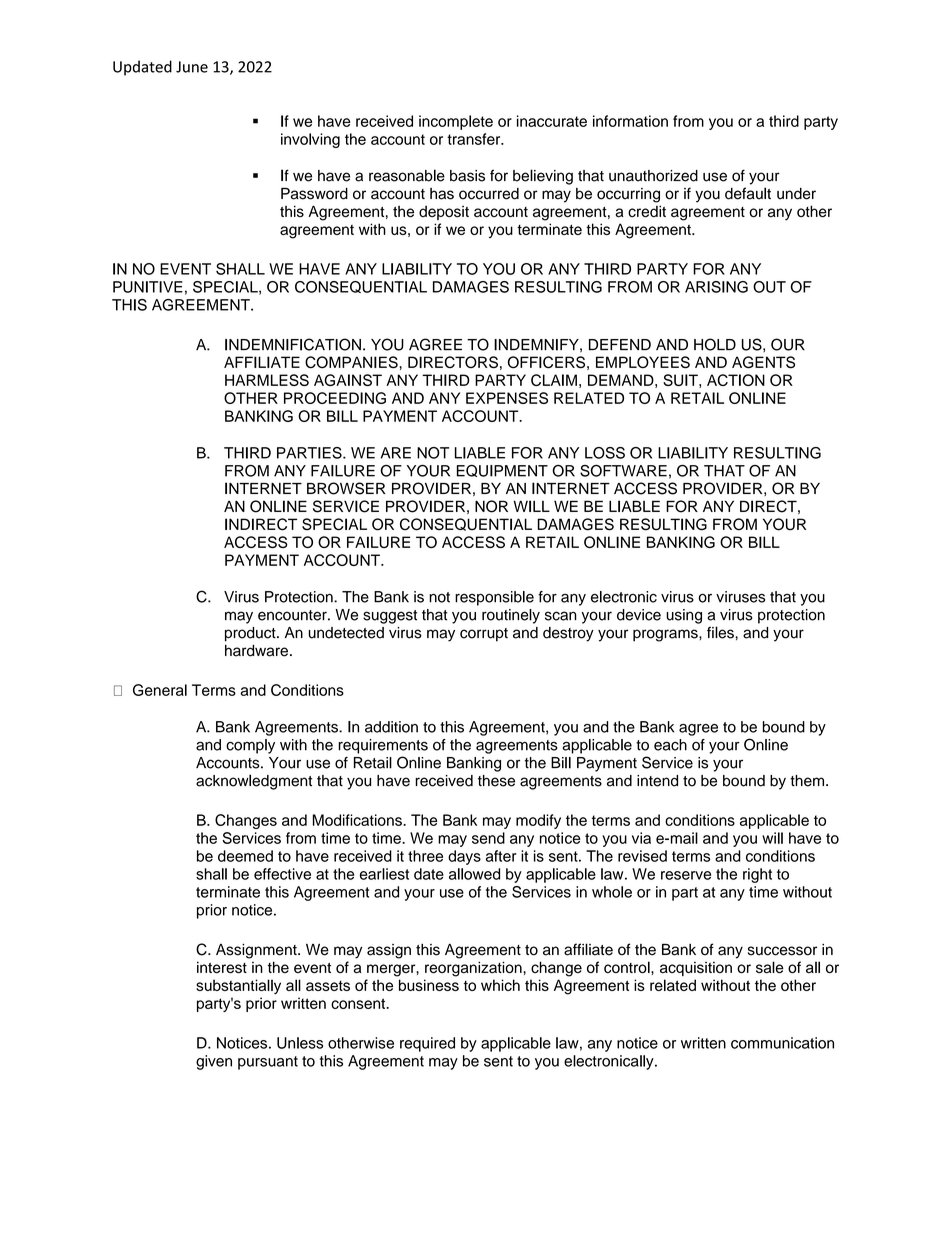 The width and height of the document is (952, 1233). What do you see at coordinates (630, 121) in the document?
I see `information` at bounding box center [630, 121].
